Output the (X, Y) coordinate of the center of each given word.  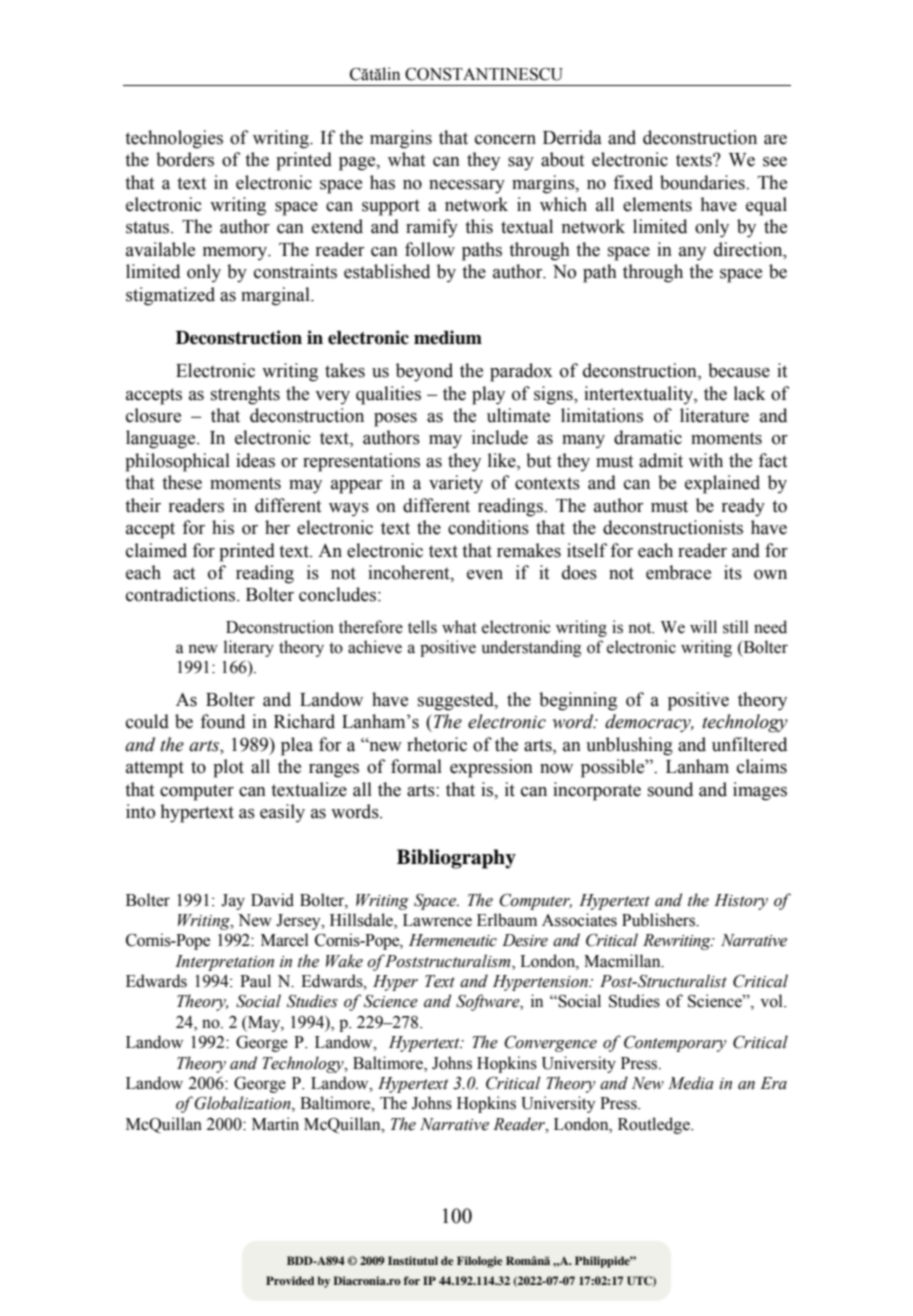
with (706, 460)
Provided (290, 1280)
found (222, 721)
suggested (457, 701)
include (500, 437)
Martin (275, 1124)
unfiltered (749, 744)
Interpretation (224, 963)
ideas (255, 460)
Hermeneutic (453, 940)
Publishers (660, 920)
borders (185, 159)
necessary (467, 187)
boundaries (703, 182)
